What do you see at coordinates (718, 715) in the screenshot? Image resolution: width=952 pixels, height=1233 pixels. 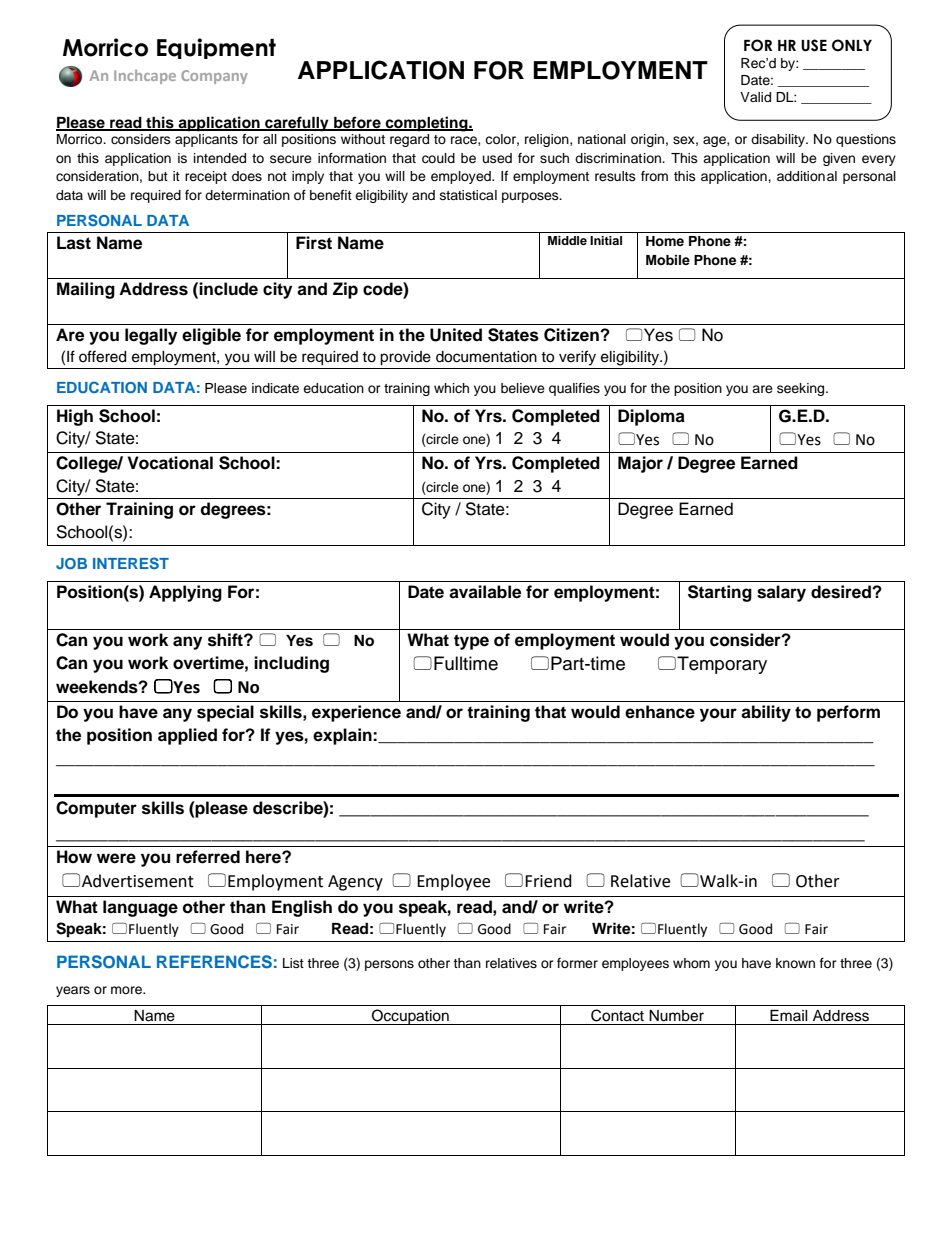 I see `your` at bounding box center [718, 715].
